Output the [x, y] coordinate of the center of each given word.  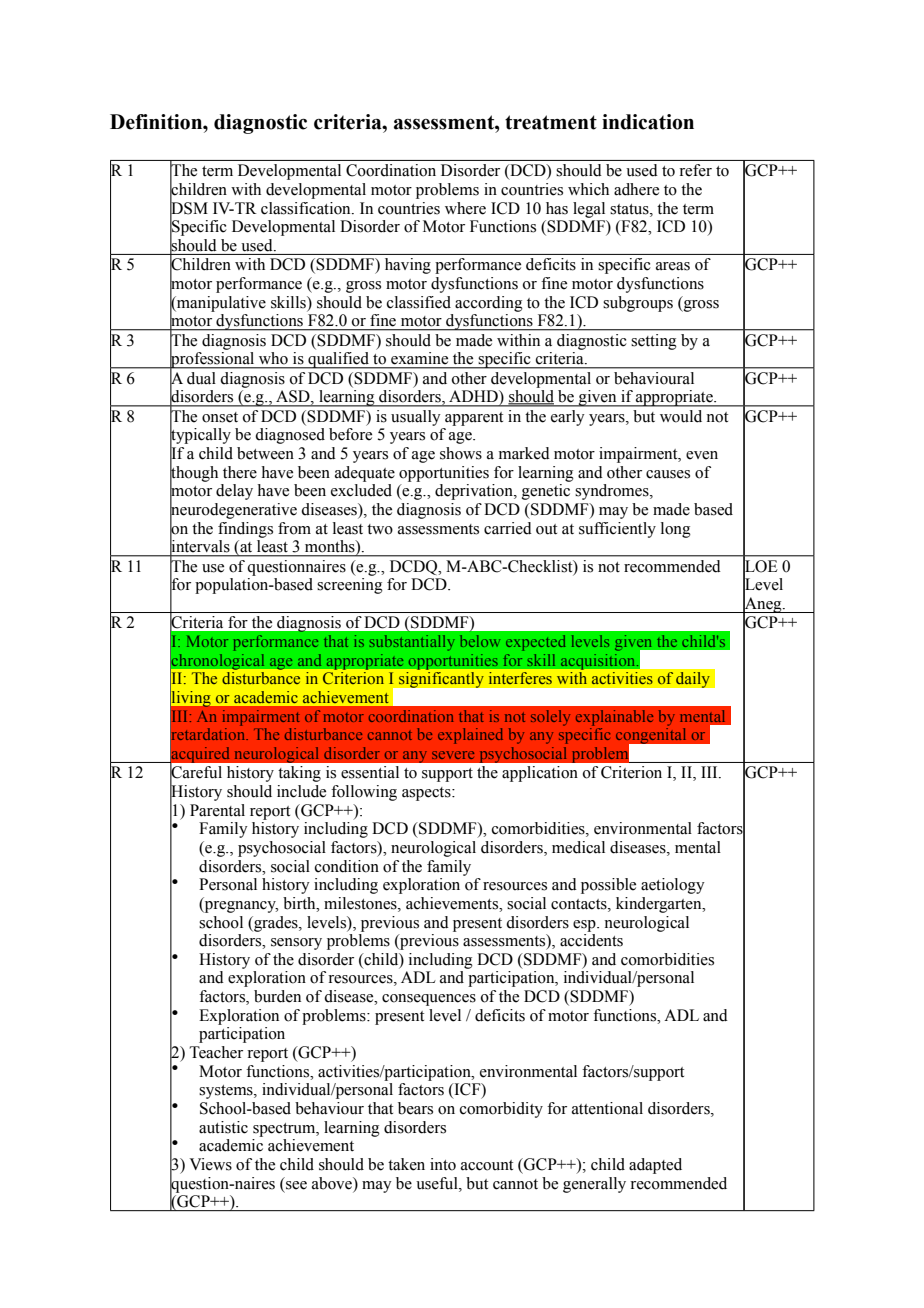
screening [350, 586]
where [465, 208]
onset [220, 417]
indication [648, 122]
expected [535, 643]
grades [276, 924]
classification [307, 208]
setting [654, 342]
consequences [429, 1000]
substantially [412, 643]
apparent [474, 419]
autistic [223, 1127]
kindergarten [660, 905]
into [443, 1164]
